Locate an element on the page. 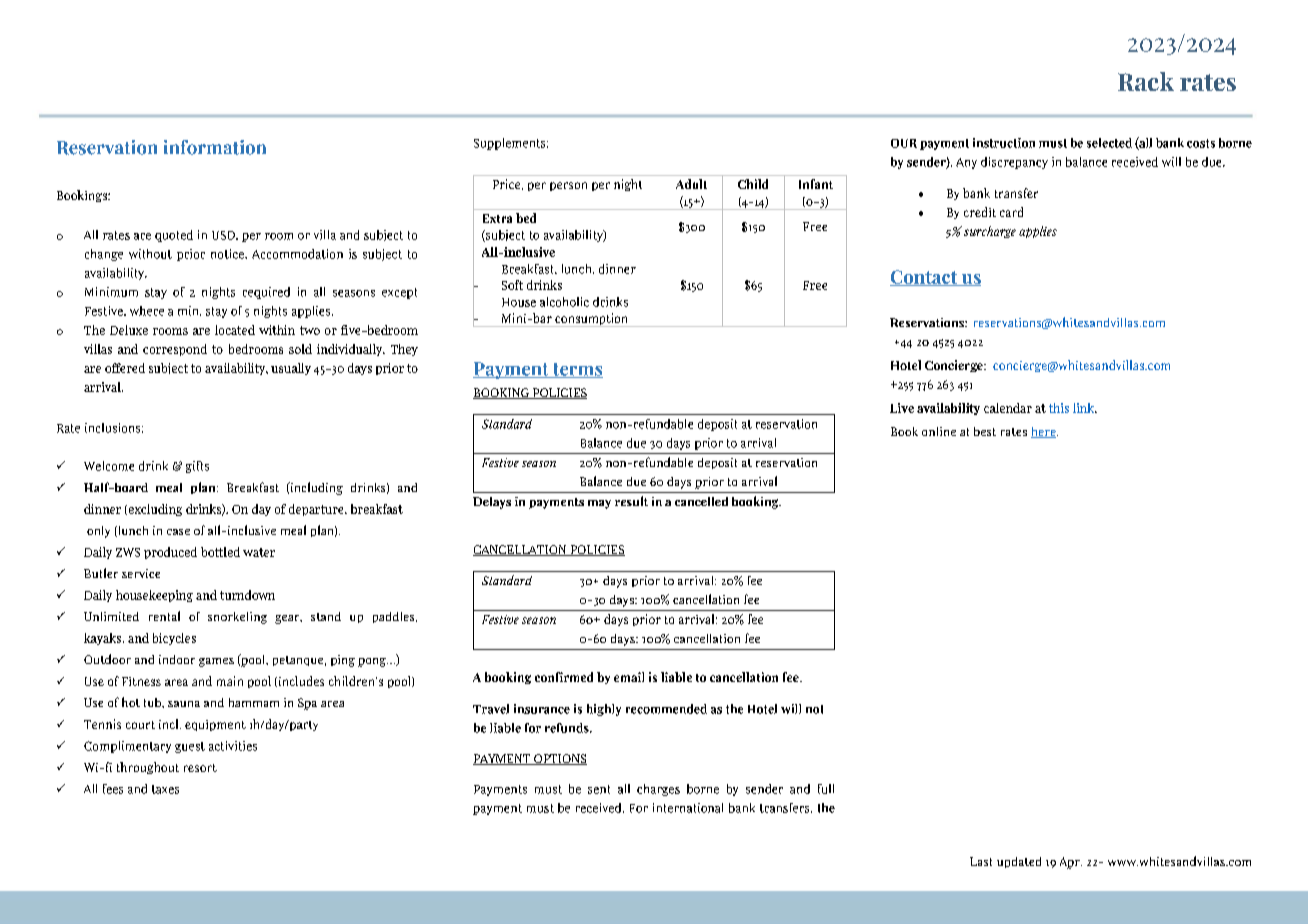 The width and height of the document is (1308, 924). information is located at coordinates (215, 147).
